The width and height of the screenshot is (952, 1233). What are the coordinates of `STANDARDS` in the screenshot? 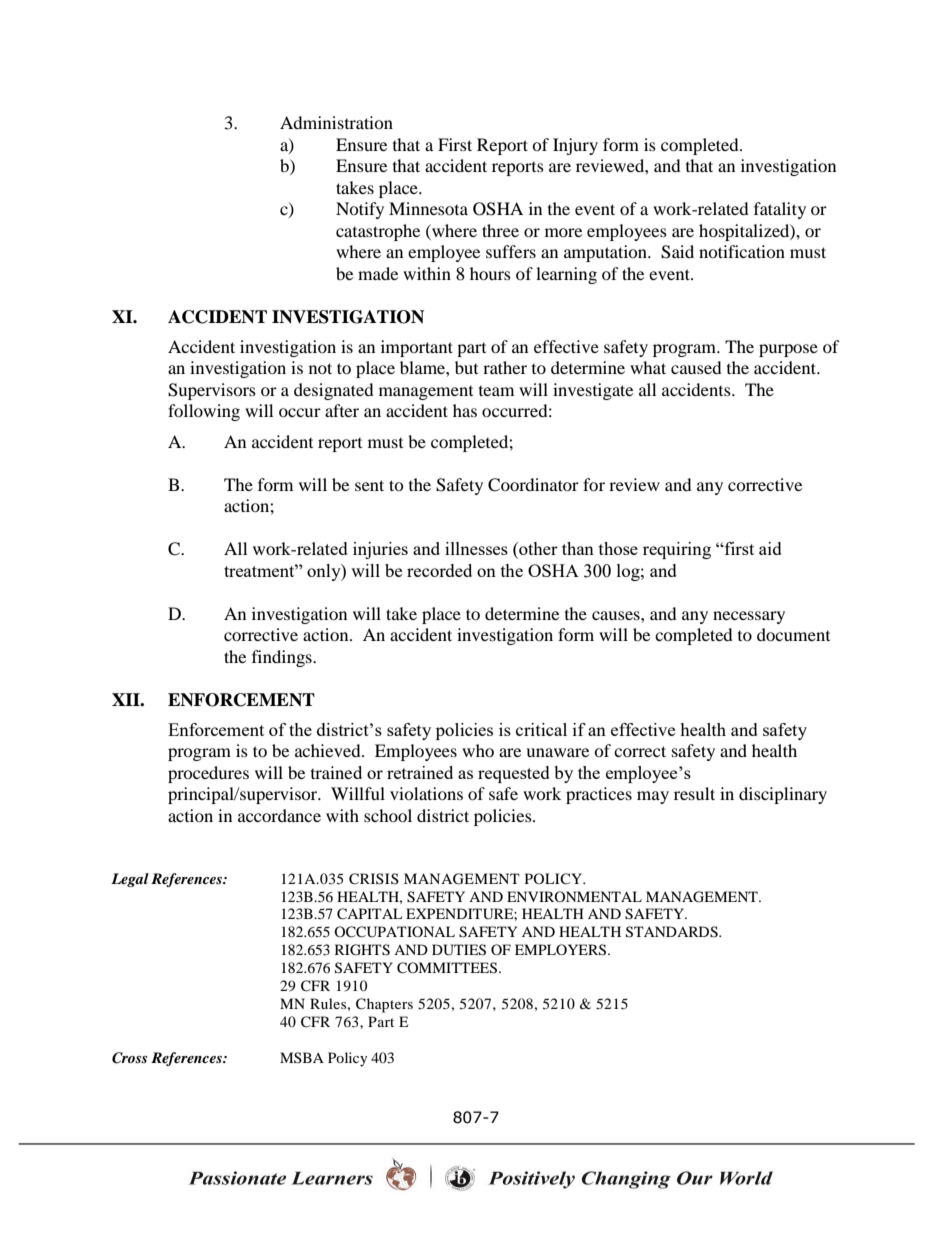 It's located at (673, 932).
